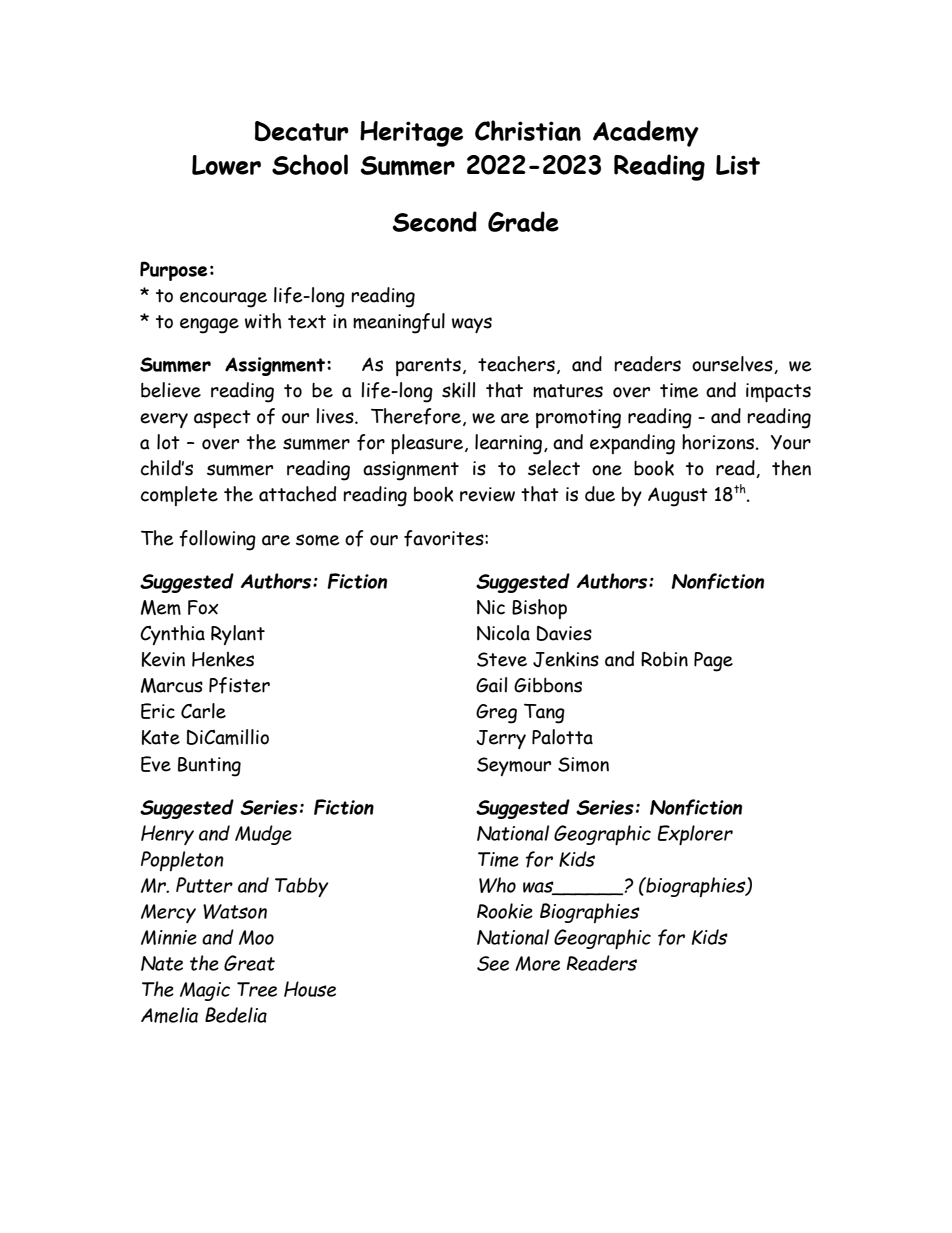 This screenshot has height=1233, width=952. I want to click on engage, so click(209, 326).
